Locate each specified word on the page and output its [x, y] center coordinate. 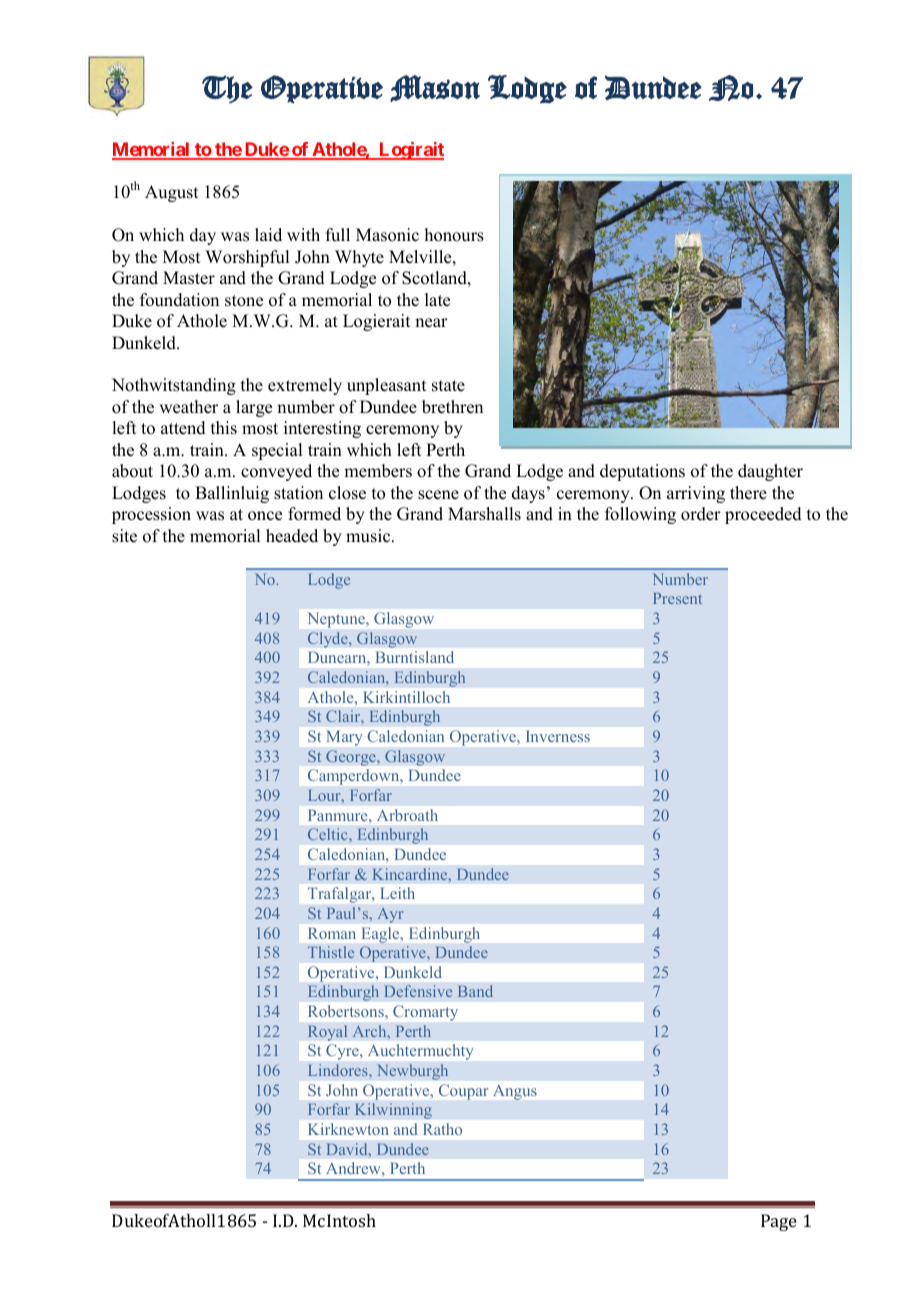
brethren [452, 407]
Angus [514, 1092]
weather [188, 407]
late [437, 300]
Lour [325, 795]
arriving [696, 494]
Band [475, 991]
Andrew [354, 1168]
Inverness [558, 736]
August [171, 193]
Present [677, 598]
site [124, 536]
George [352, 758]
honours [454, 235]
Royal [327, 1033]
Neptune [338, 620]
